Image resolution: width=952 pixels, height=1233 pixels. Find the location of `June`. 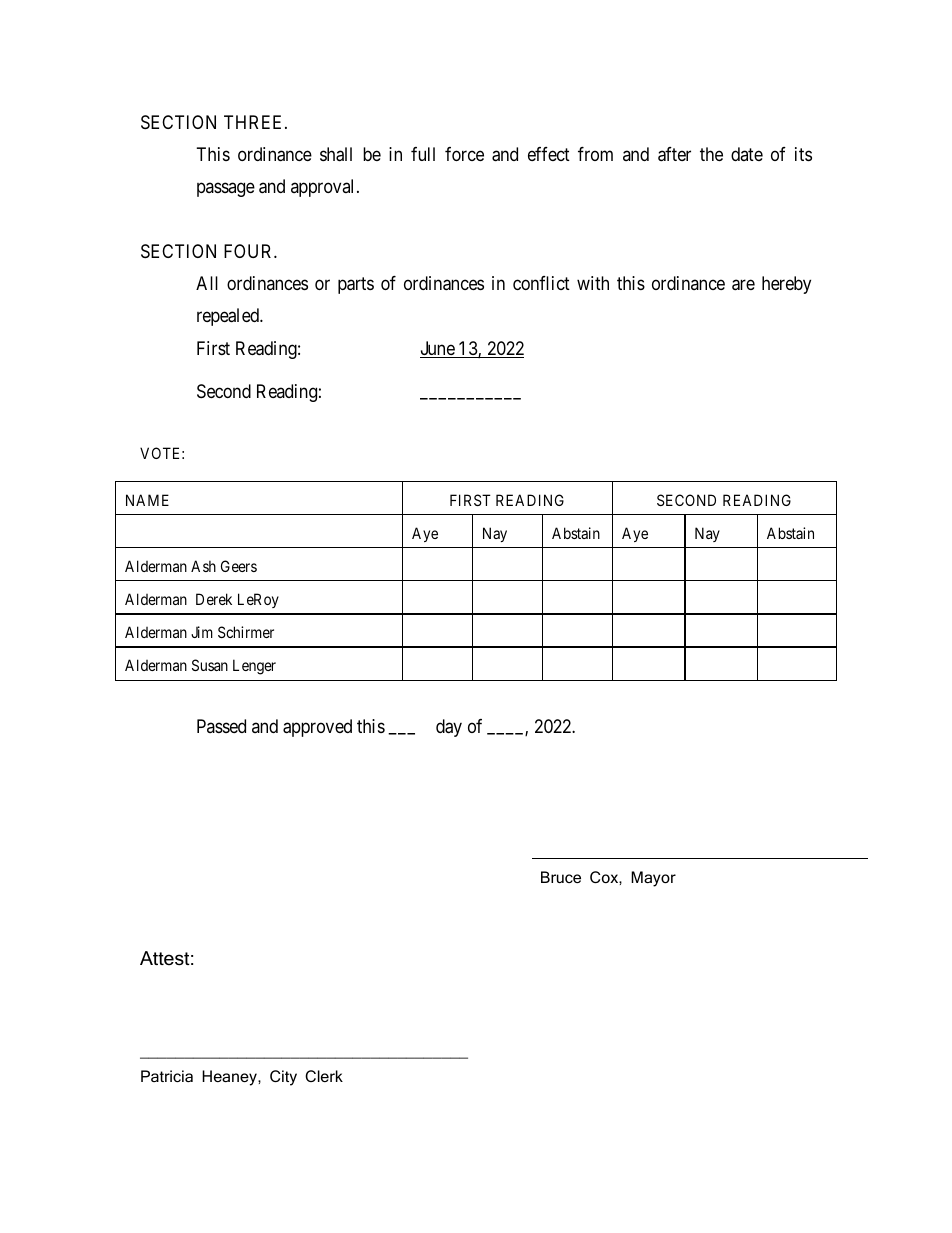

June is located at coordinates (438, 349).
